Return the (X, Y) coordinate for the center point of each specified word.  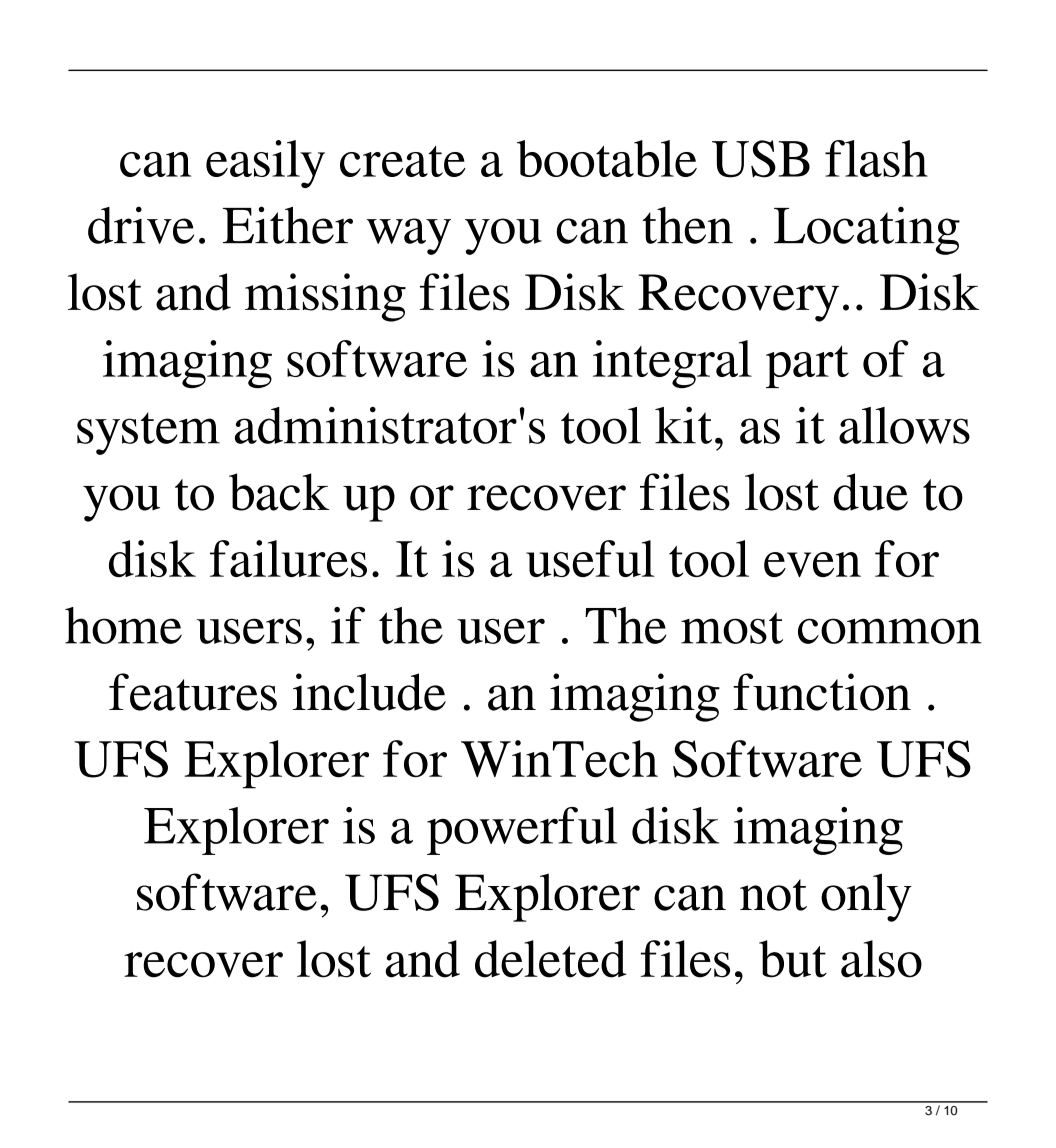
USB (761, 159)
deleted (551, 959)
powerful (522, 831)
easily (265, 164)
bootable (607, 158)
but (793, 959)
